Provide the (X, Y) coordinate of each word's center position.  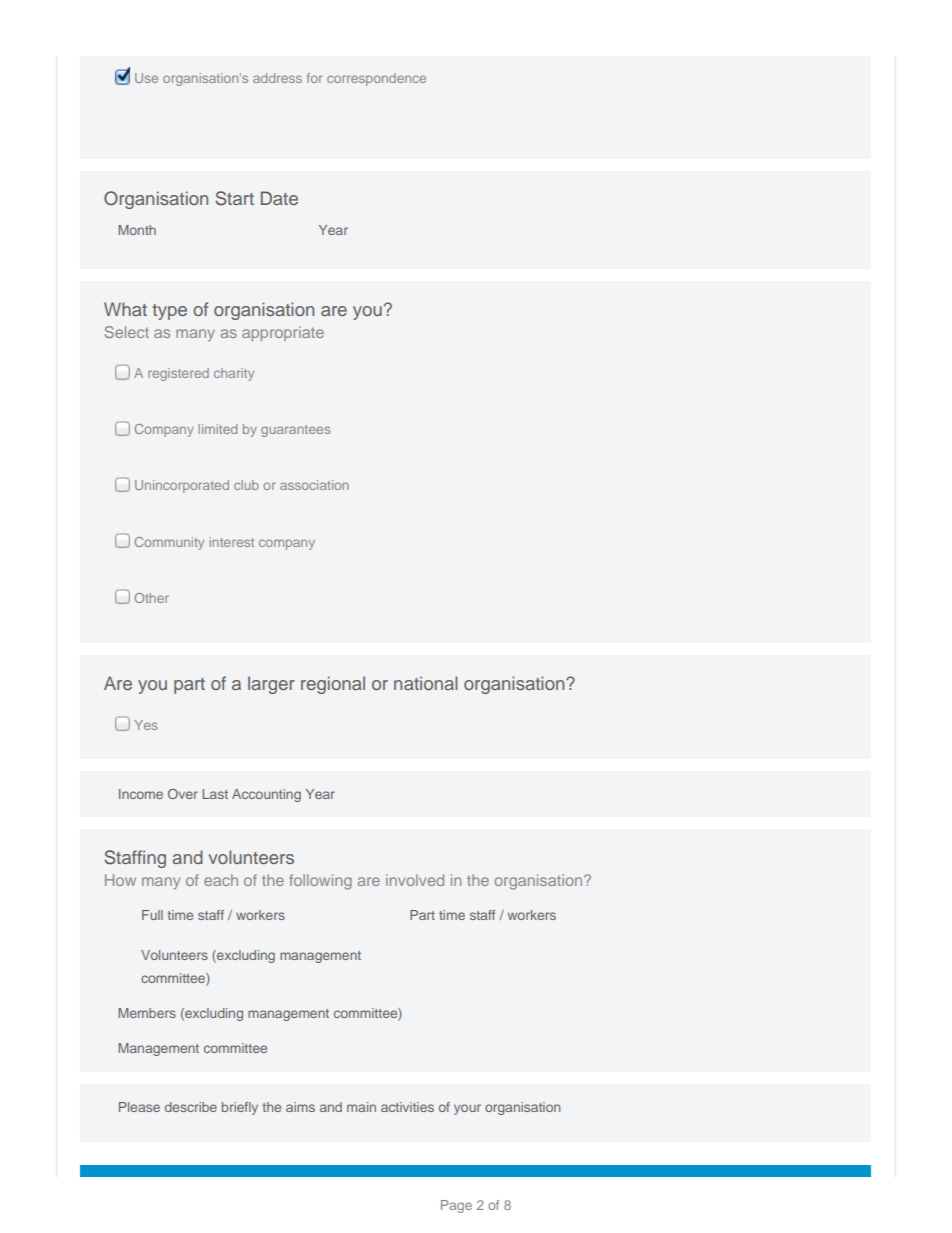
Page (456, 1206)
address (277, 78)
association (314, 485)
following (320, 882)
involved (415, 880)
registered (178, 374)
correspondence (376, 79)
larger (271, 685)
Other (151, 598)
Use (146, 78)
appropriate (283, 333)
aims (300, 1107)
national (425, 683)
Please (139, 1107)
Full (152, 915)
